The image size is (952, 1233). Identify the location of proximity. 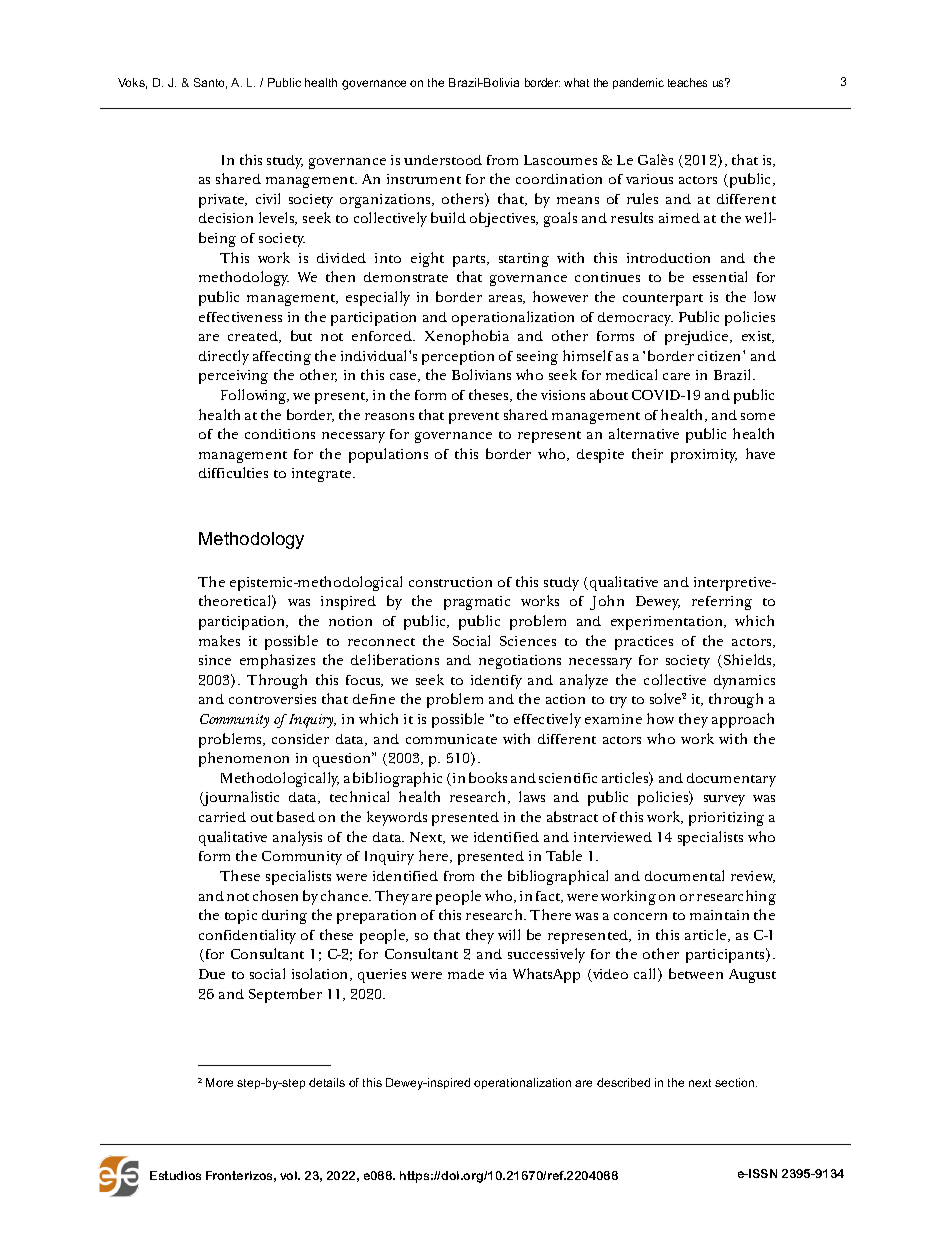
(704, 456).
